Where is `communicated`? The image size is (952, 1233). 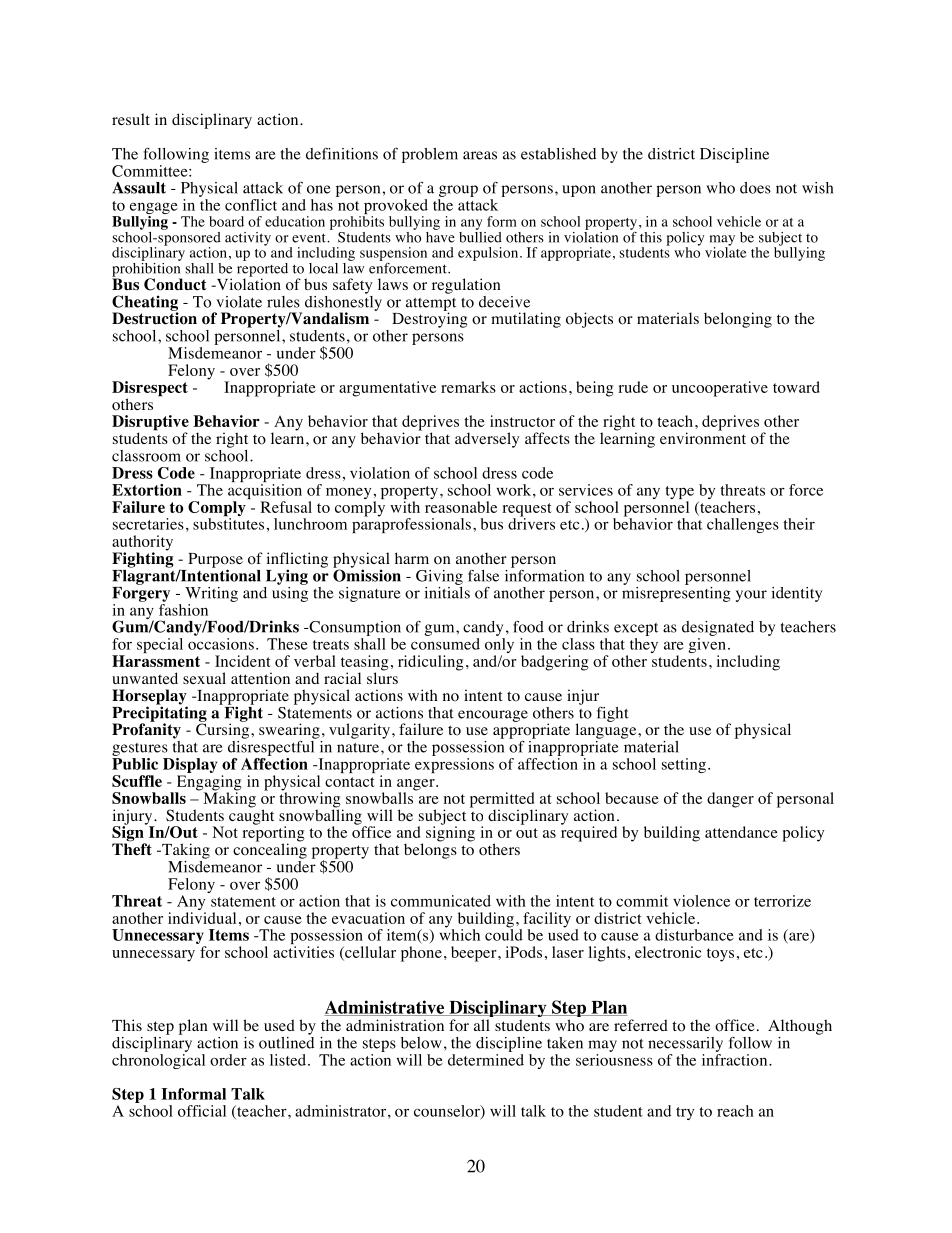
communicated is located at coordinates (441, 901).
